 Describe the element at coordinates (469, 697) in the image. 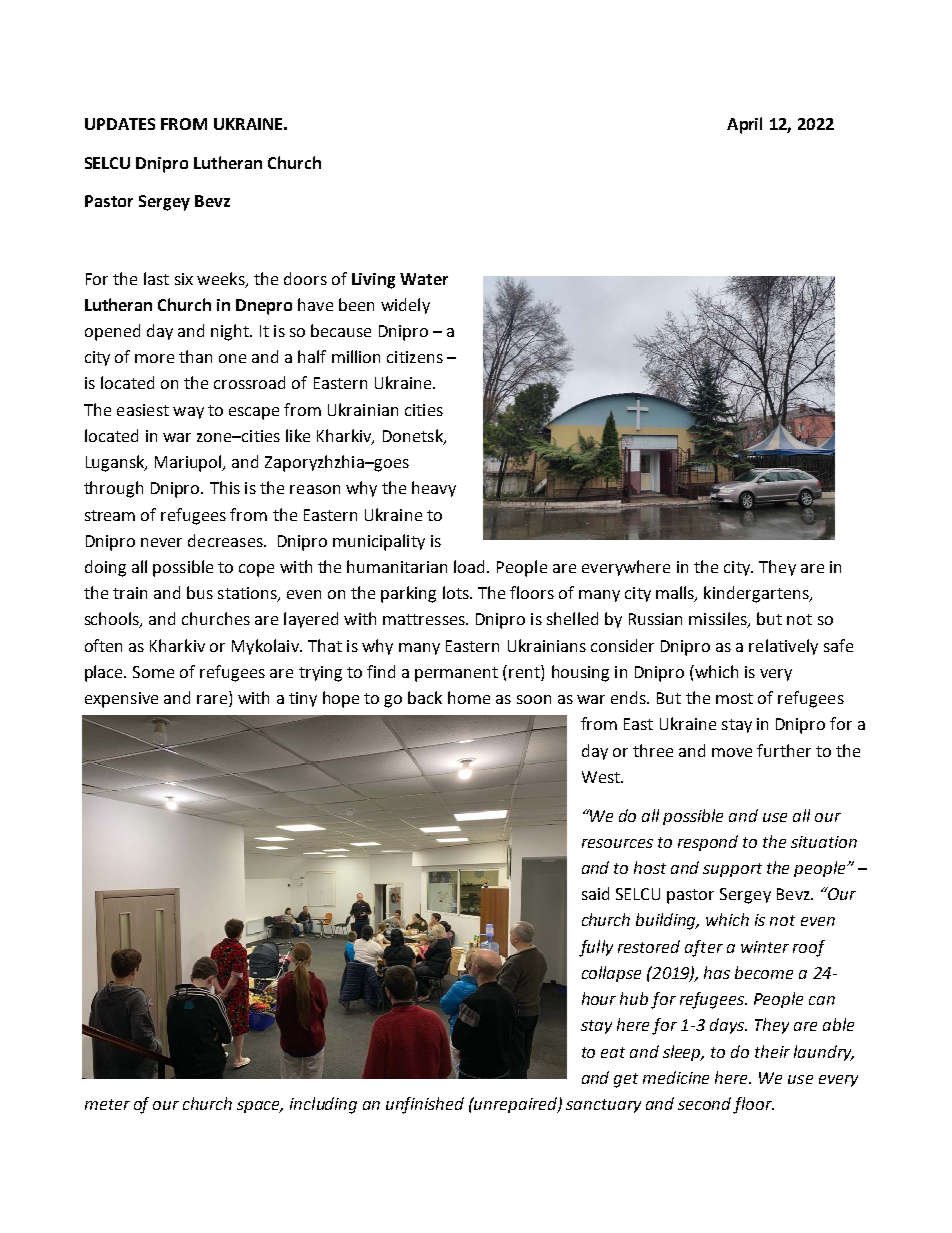

I see `home` at that location.
